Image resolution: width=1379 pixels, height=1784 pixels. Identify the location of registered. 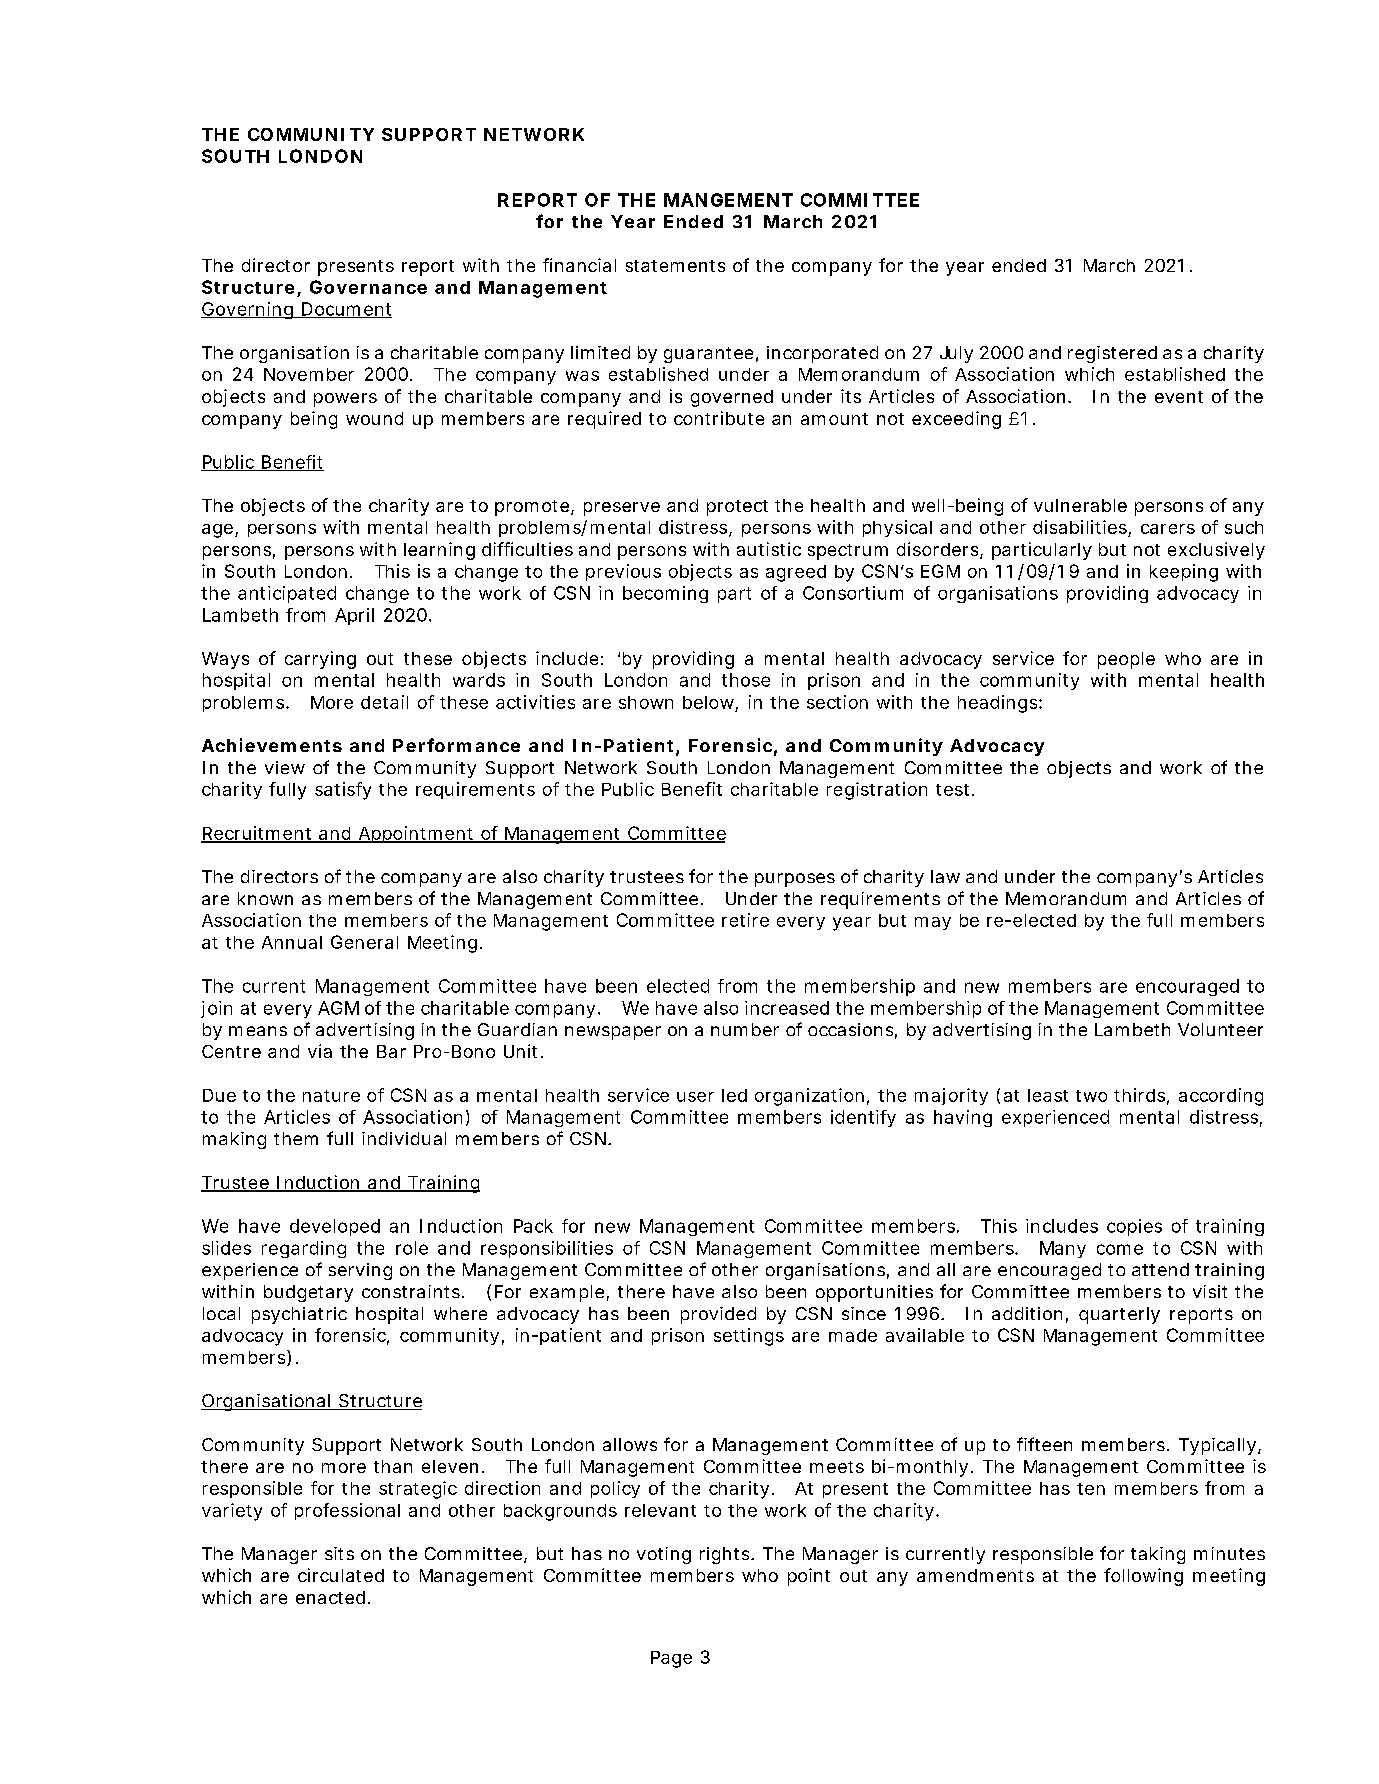
(1112, 354).
